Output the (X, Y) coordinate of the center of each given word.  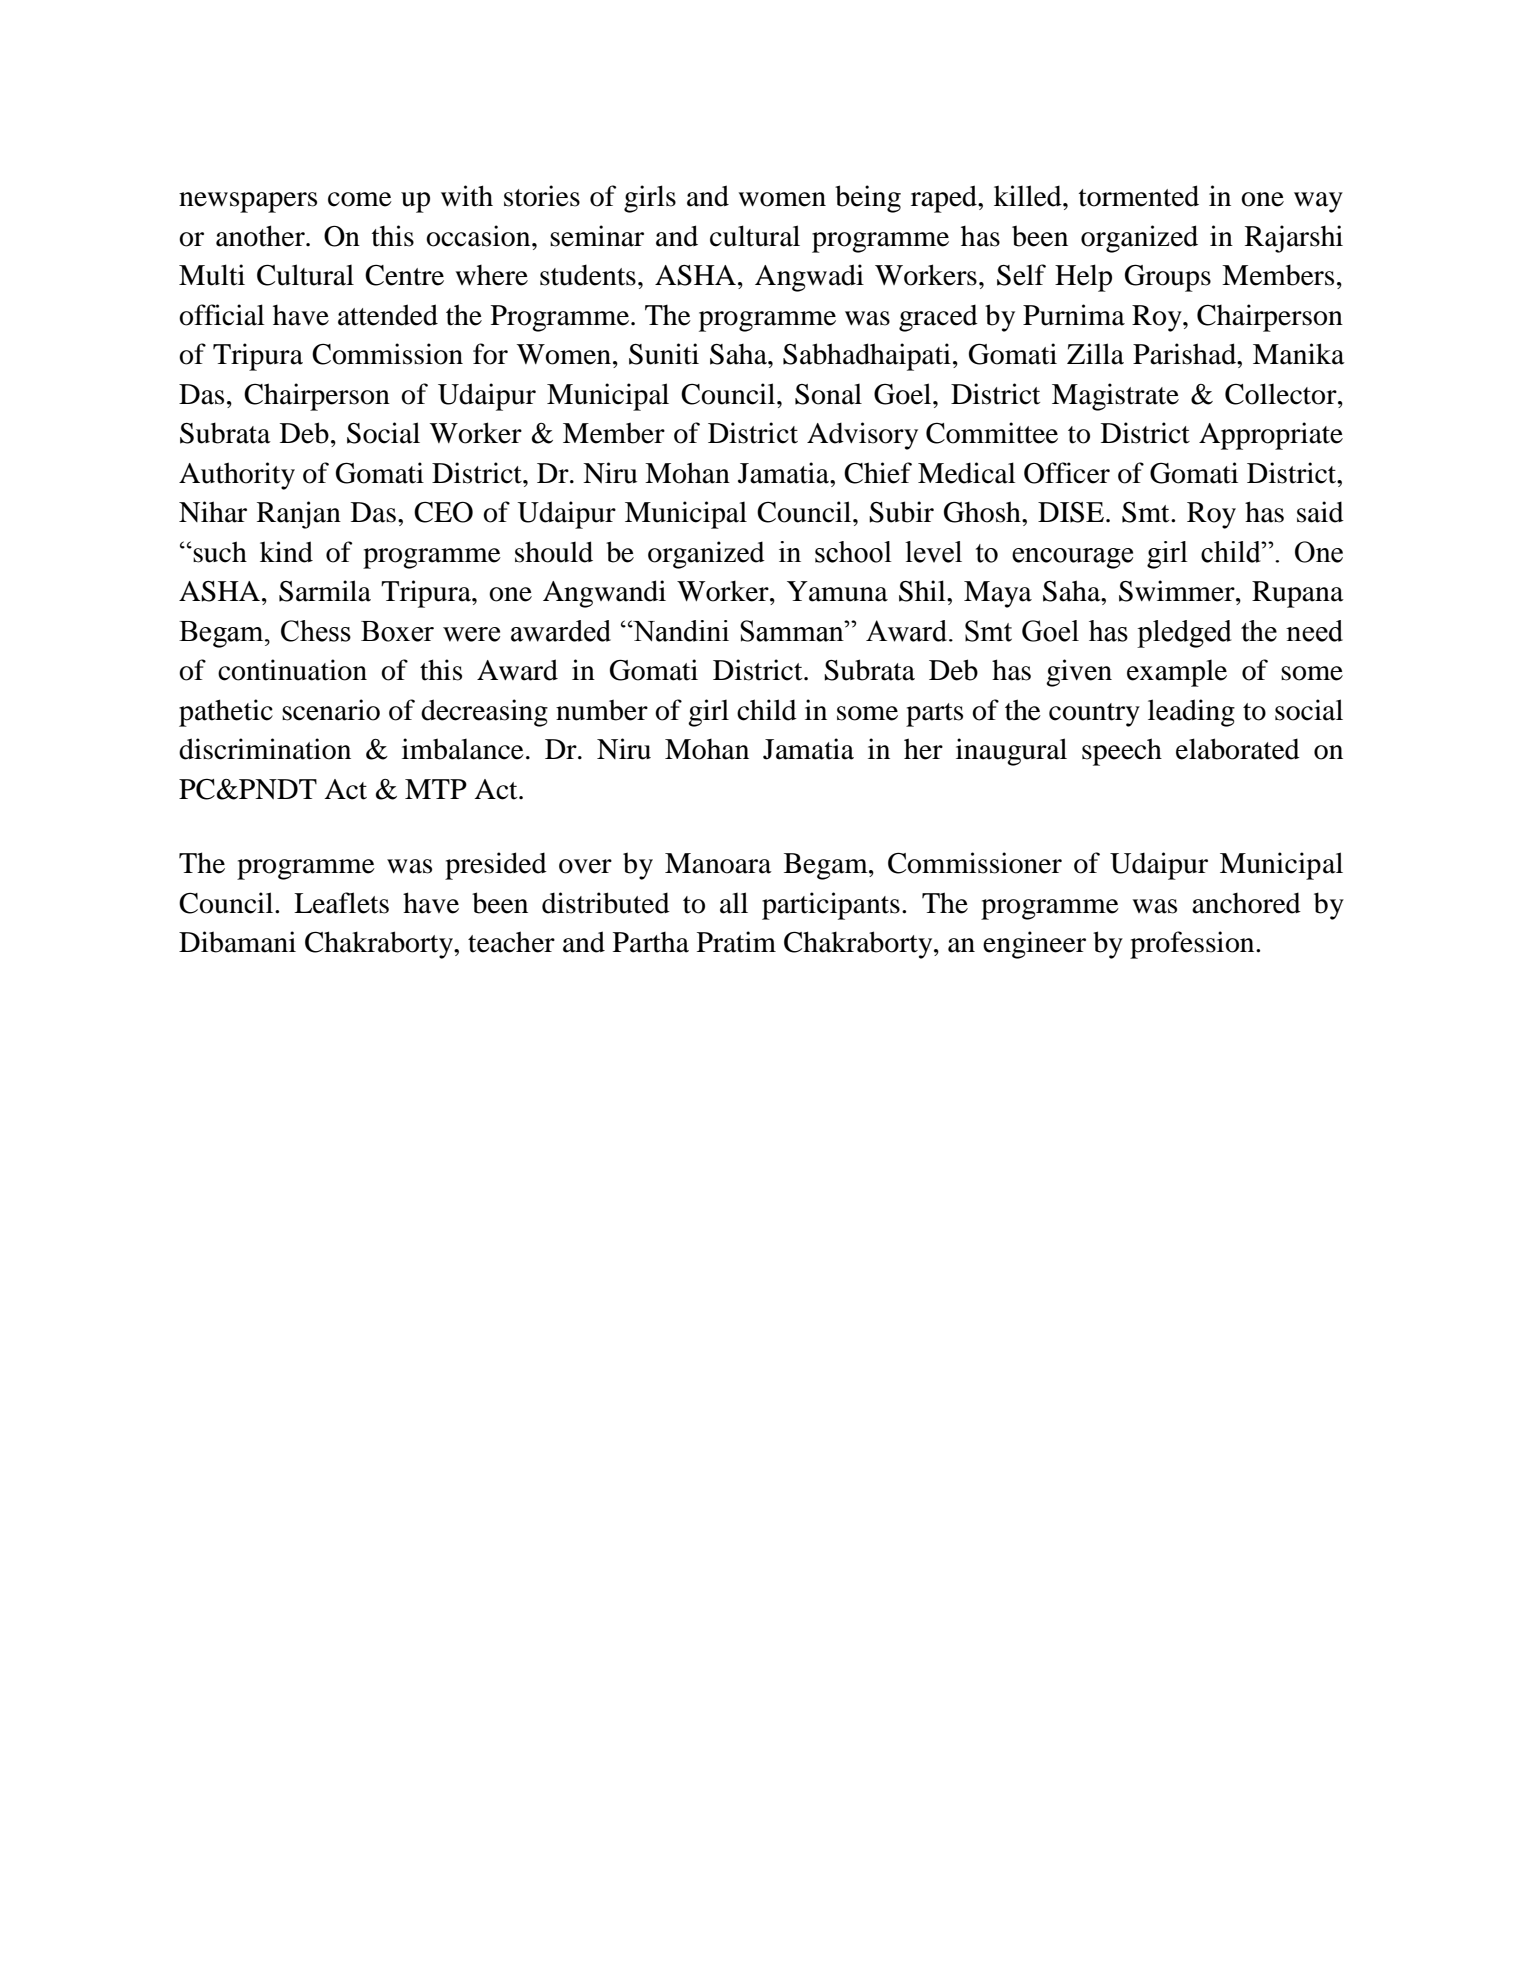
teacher (511, 942)
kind (286, 552)
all (734, 903)
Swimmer (1178, 591)
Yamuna (837, 591)
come (360, 199)
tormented (1139, 196)
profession (1193, 945)
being (868, 199)
